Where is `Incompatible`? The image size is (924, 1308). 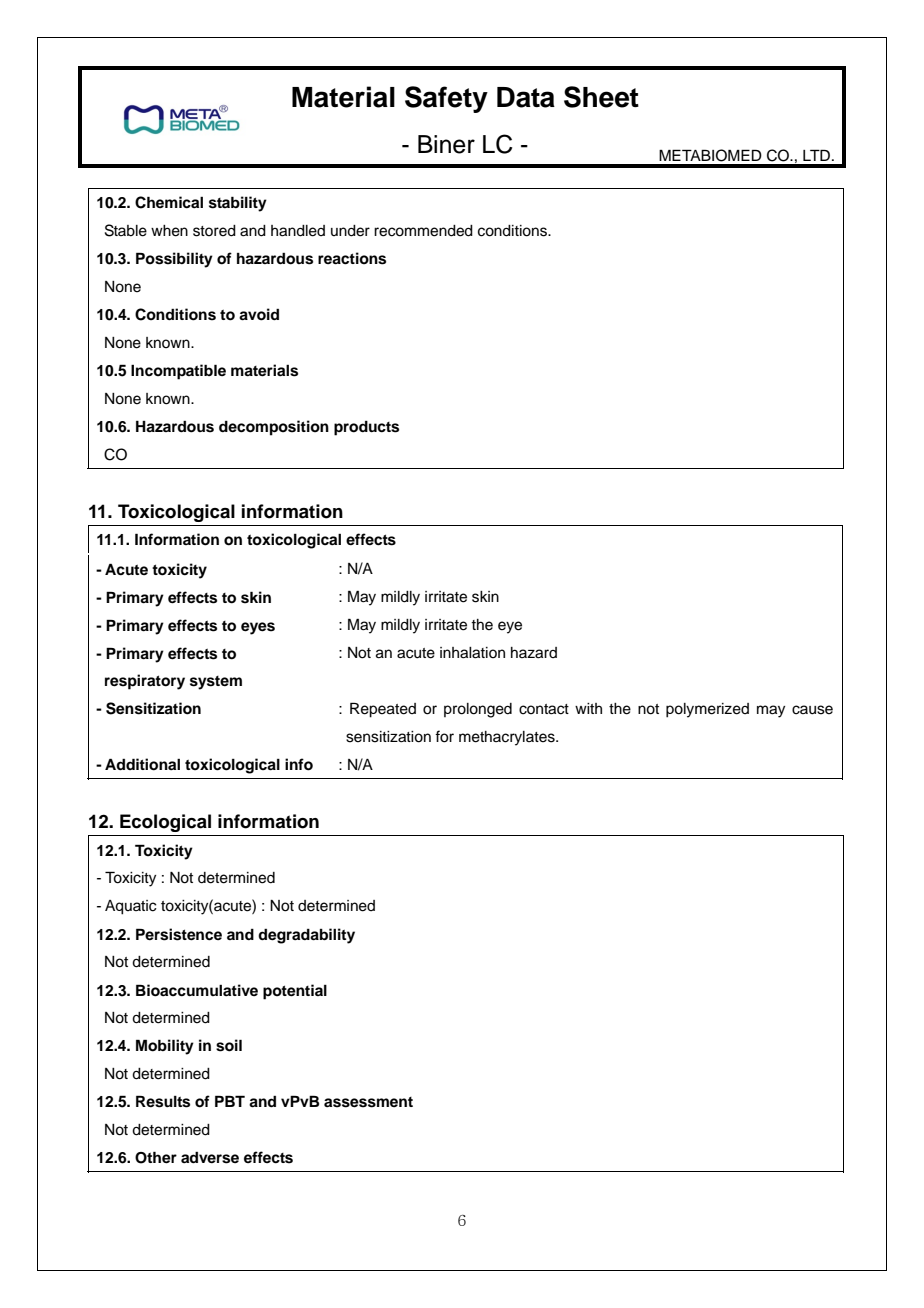
Incompatible is located at coordinates (178, 372).
